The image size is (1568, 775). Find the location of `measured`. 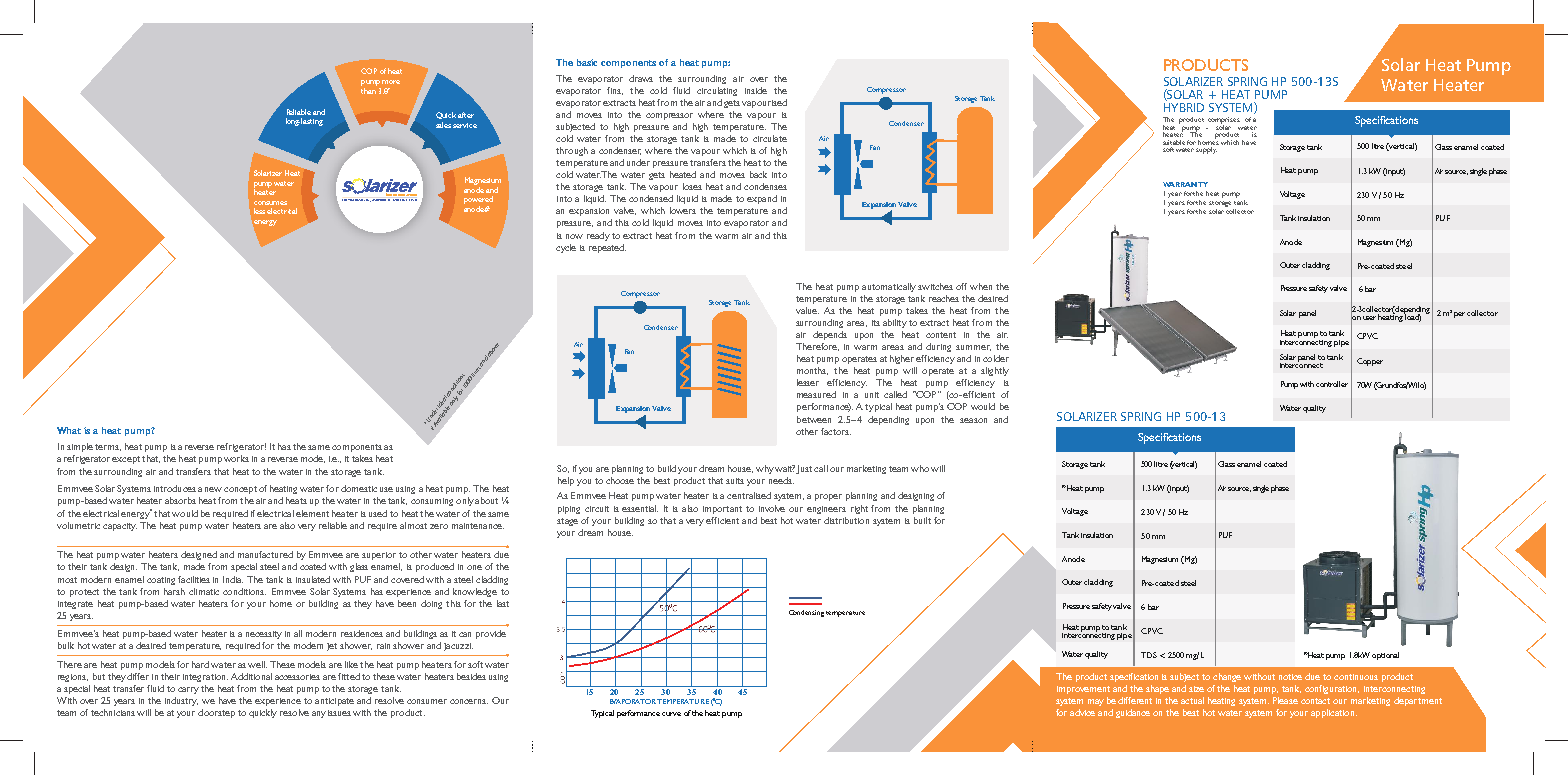

measured is located at coordinates (816, 394).
